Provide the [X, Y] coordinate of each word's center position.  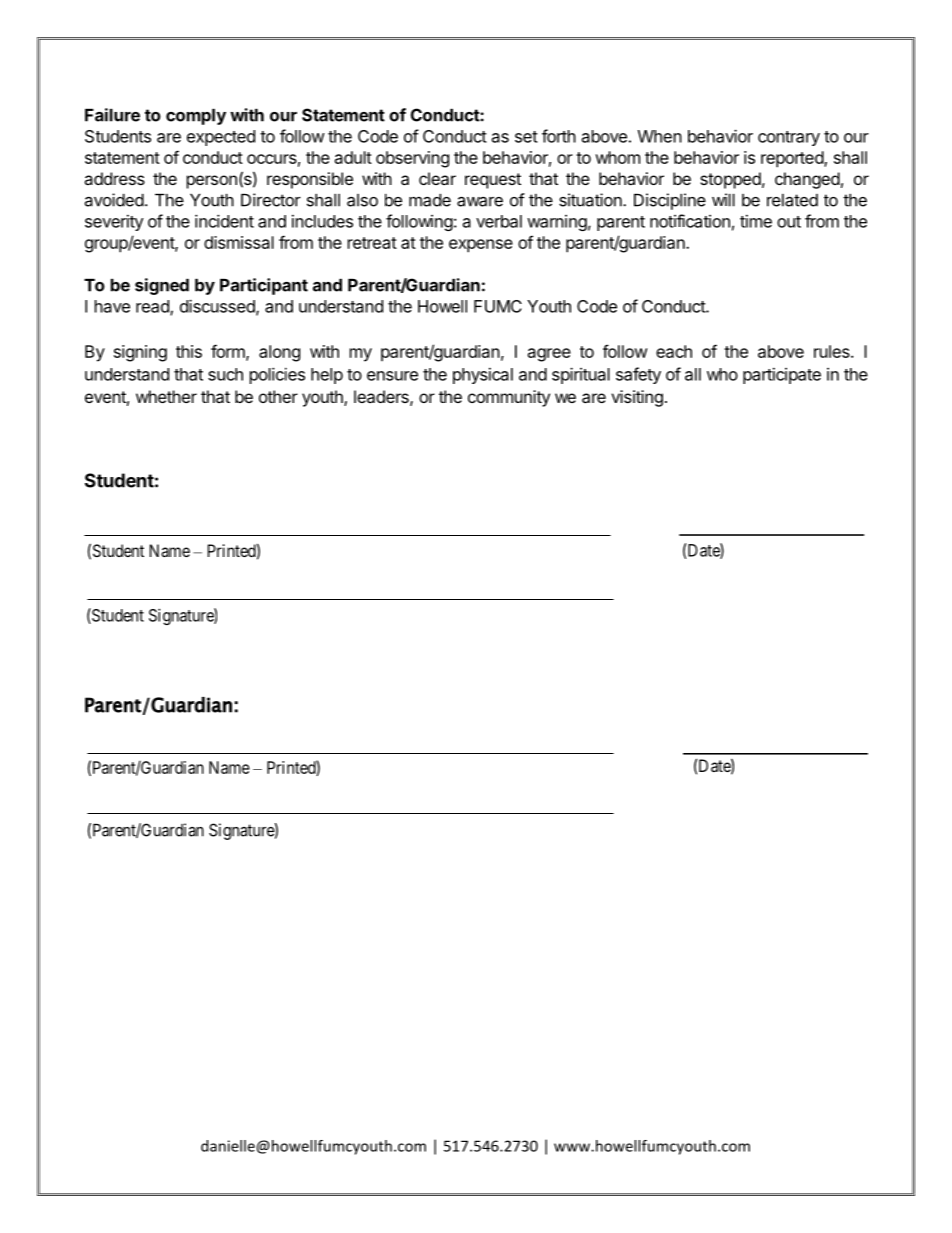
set [526, 137]
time [756, 221]
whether [166, 396]
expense [481, 246]
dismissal [239, 242]
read [153, 307]
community [509, 398]
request [493, 181]
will [723, 200]
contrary [789, 138]
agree [549, 355]
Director [271, 200]
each [674, 351]
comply [196, 117]
